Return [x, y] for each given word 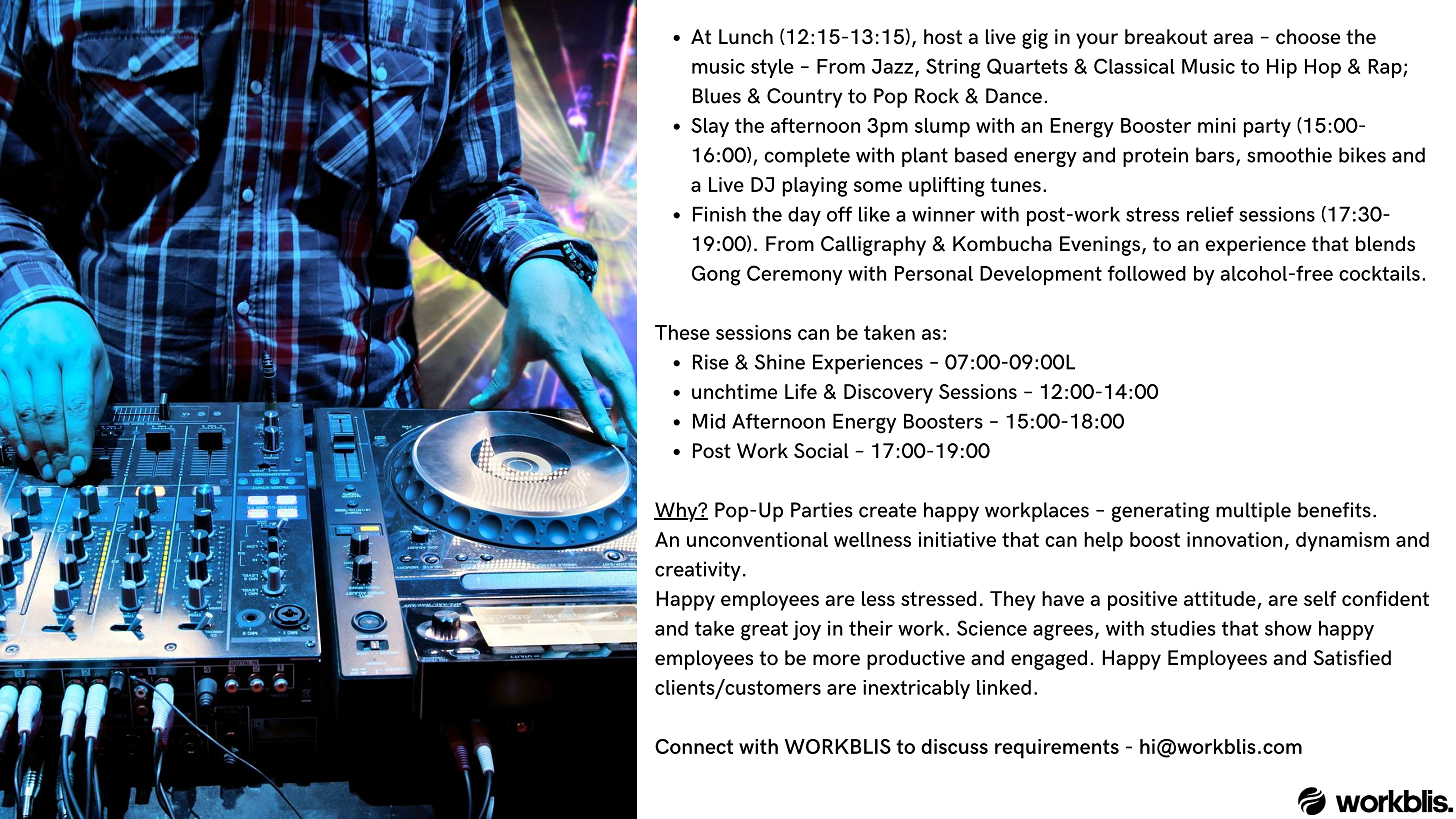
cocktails [1379, 273]
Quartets [1027, 66]
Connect [694, 746]
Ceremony [795, 275]
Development [1041, 275]
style [772, 68]
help [1103, 542]
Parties [822, 510]
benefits [1334, 510]
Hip [1282, 68]
